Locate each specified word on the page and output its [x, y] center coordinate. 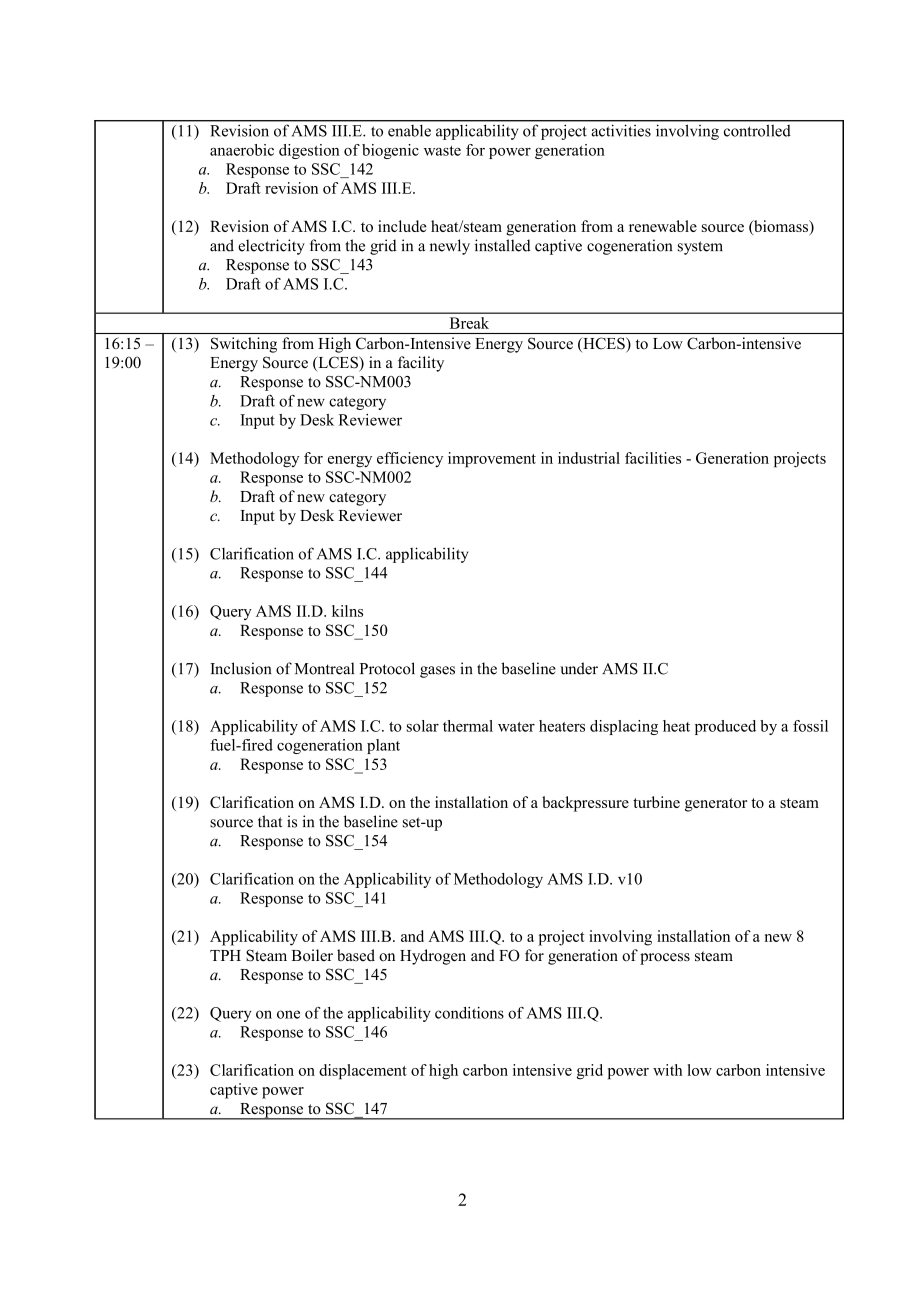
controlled [757, 131]
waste [442, 151]
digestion [309, 151]
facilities [653, 458]
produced [725, 727]
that [270, 821]
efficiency [410, 459]
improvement [492, 460]
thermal [468, 726]
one [288, 1014]
